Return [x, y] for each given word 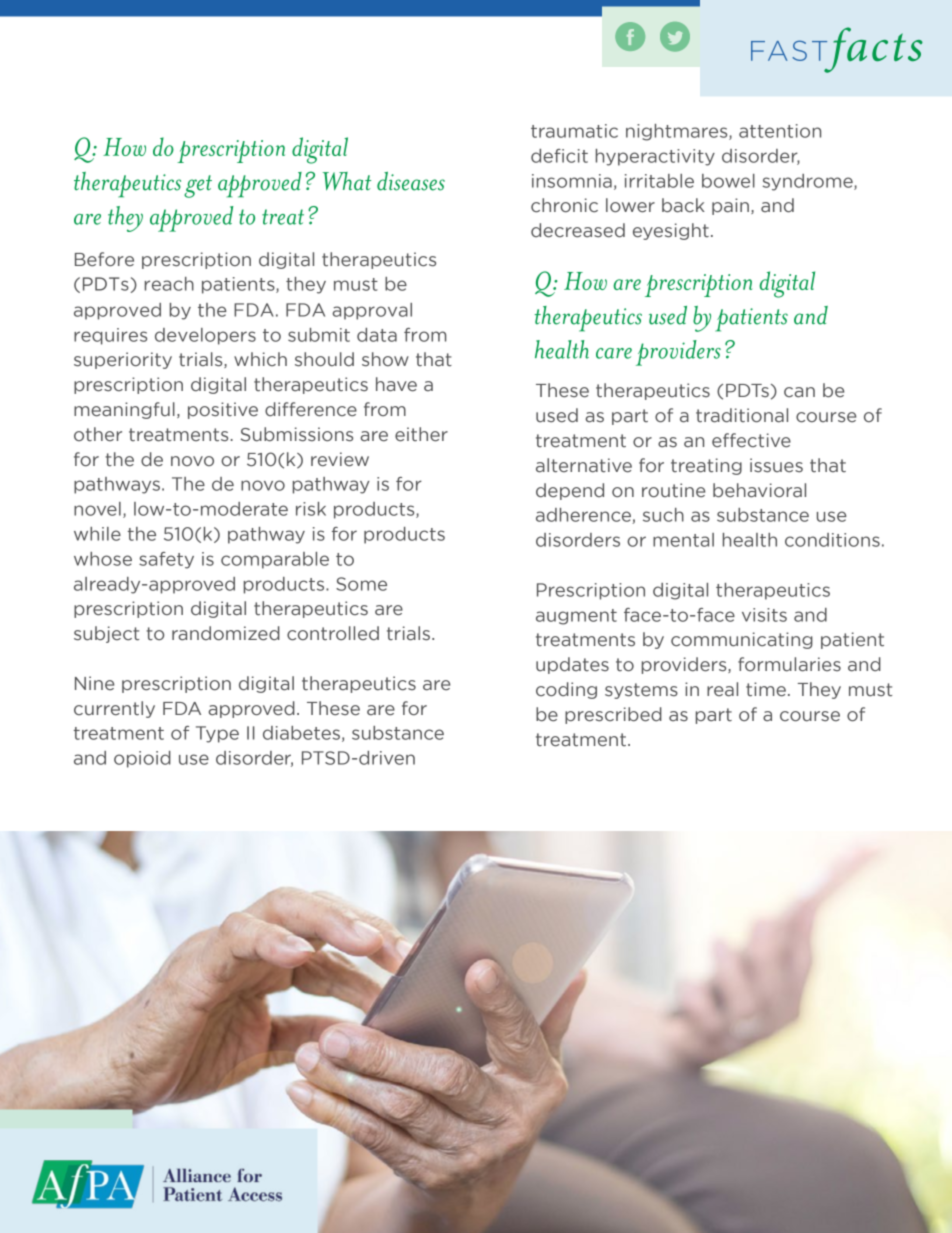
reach [169, 284]
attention [780, 131]
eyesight [671, 231]
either [421, 434]
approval [372, 311]
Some [361, 584]
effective [751, 440]
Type [217, 734]
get [198, 186]
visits [764, 615]
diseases [411, 181]
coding [566, 690]
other [98, 434]
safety [166, 560]
